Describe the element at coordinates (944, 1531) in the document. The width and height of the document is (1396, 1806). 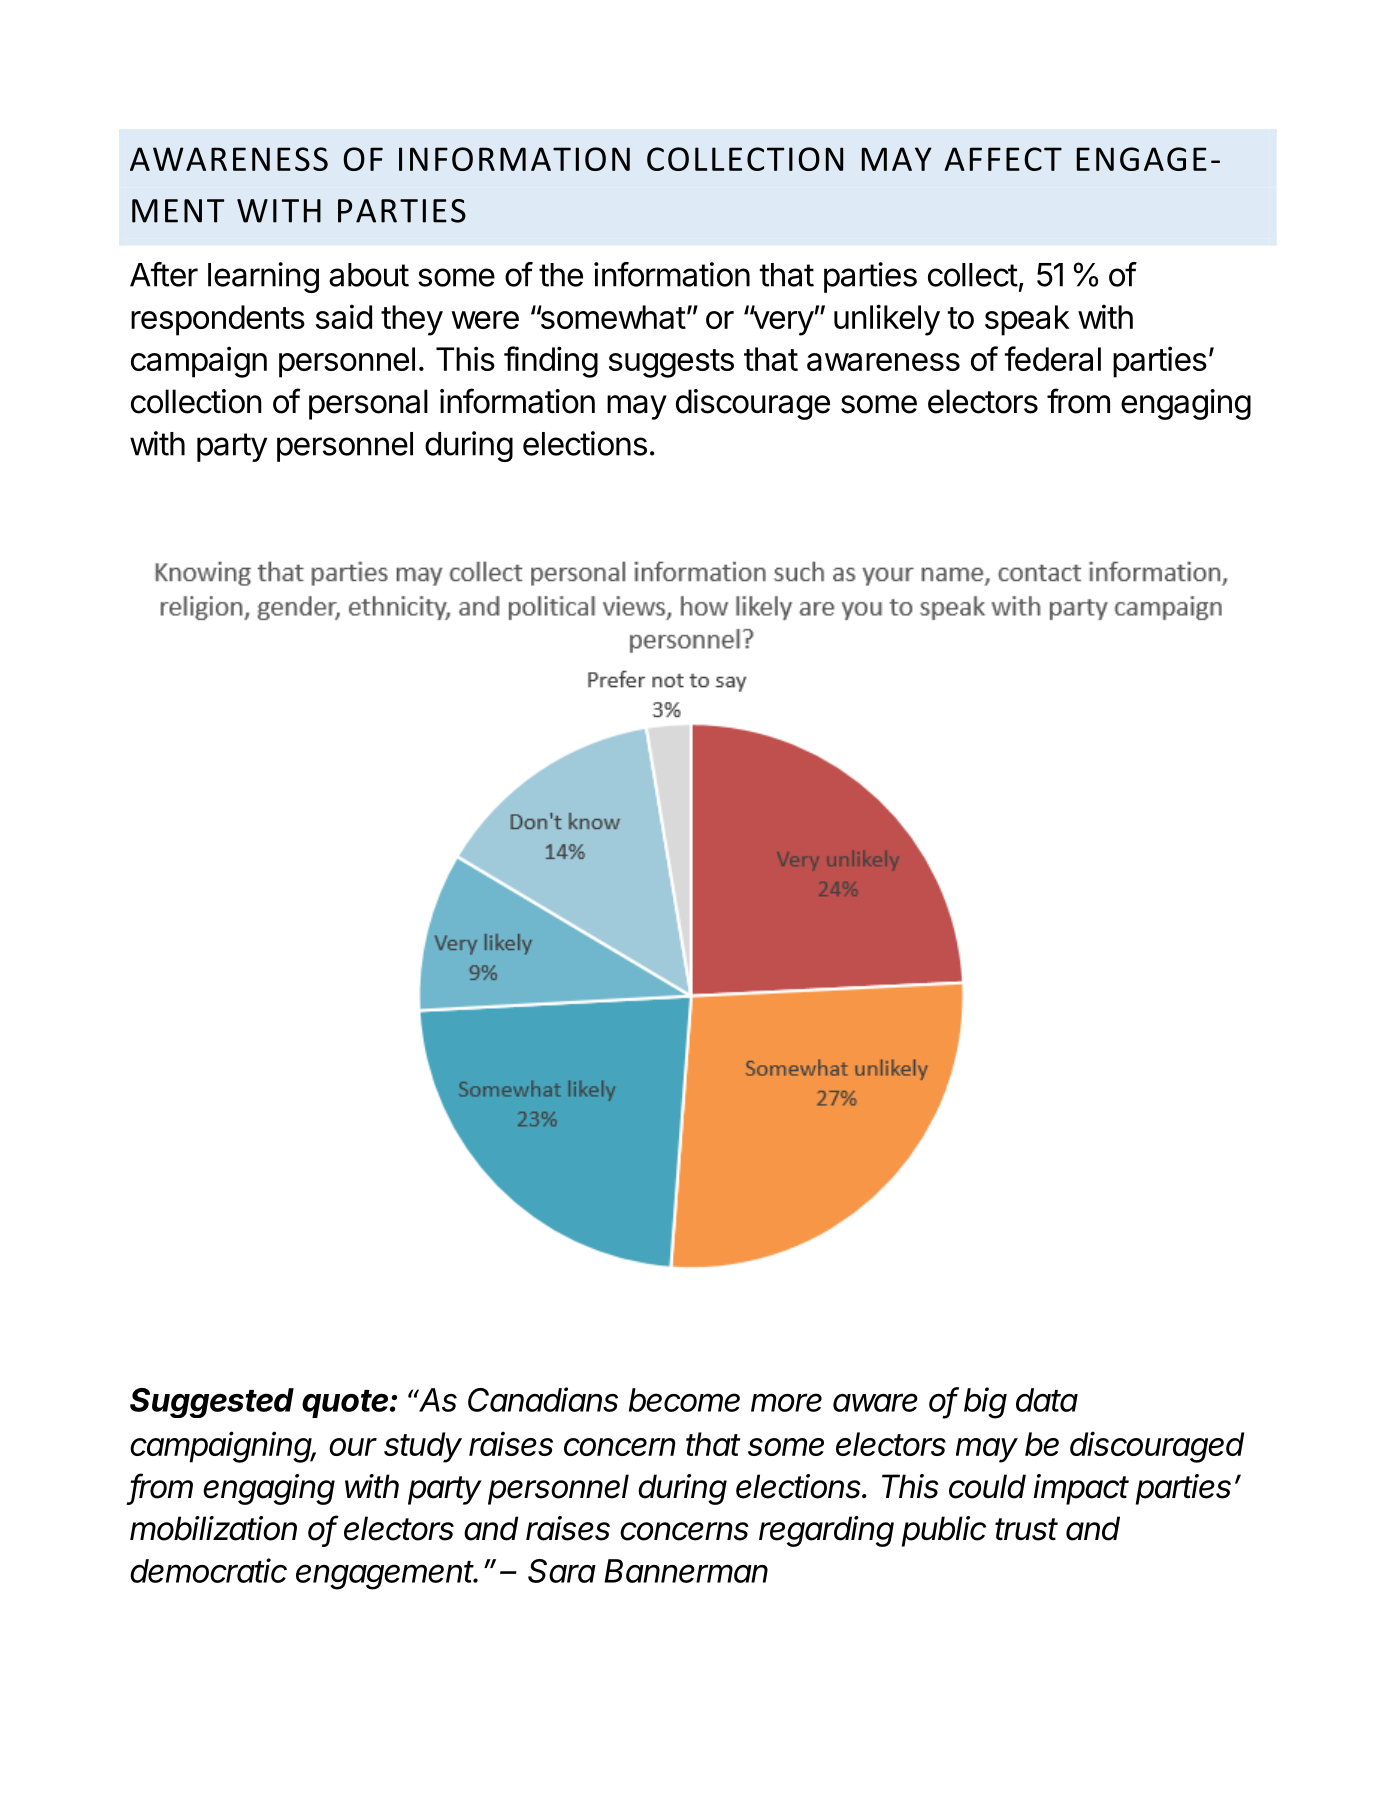
I see `public` at that location.
